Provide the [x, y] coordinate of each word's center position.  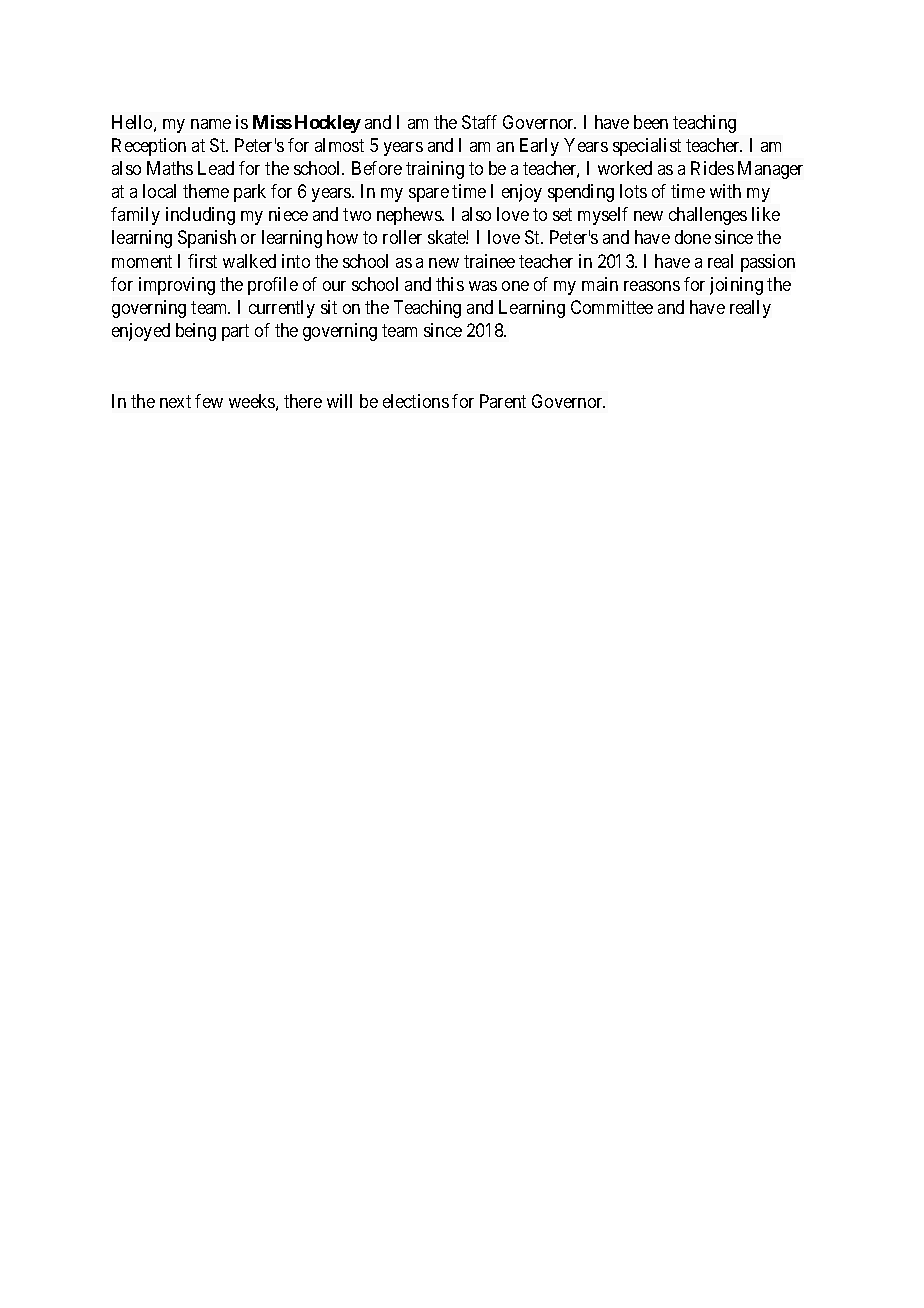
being [196, 332]
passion [768, 263]
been [651, 122]
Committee [612, 307]
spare [429, 195]
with [725, 191]
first [202, 261]
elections [416, 401]
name [211, 124]
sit [329, 307]
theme [206, 191]
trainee [489, 261]
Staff [479, 122]
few [209, 401]
